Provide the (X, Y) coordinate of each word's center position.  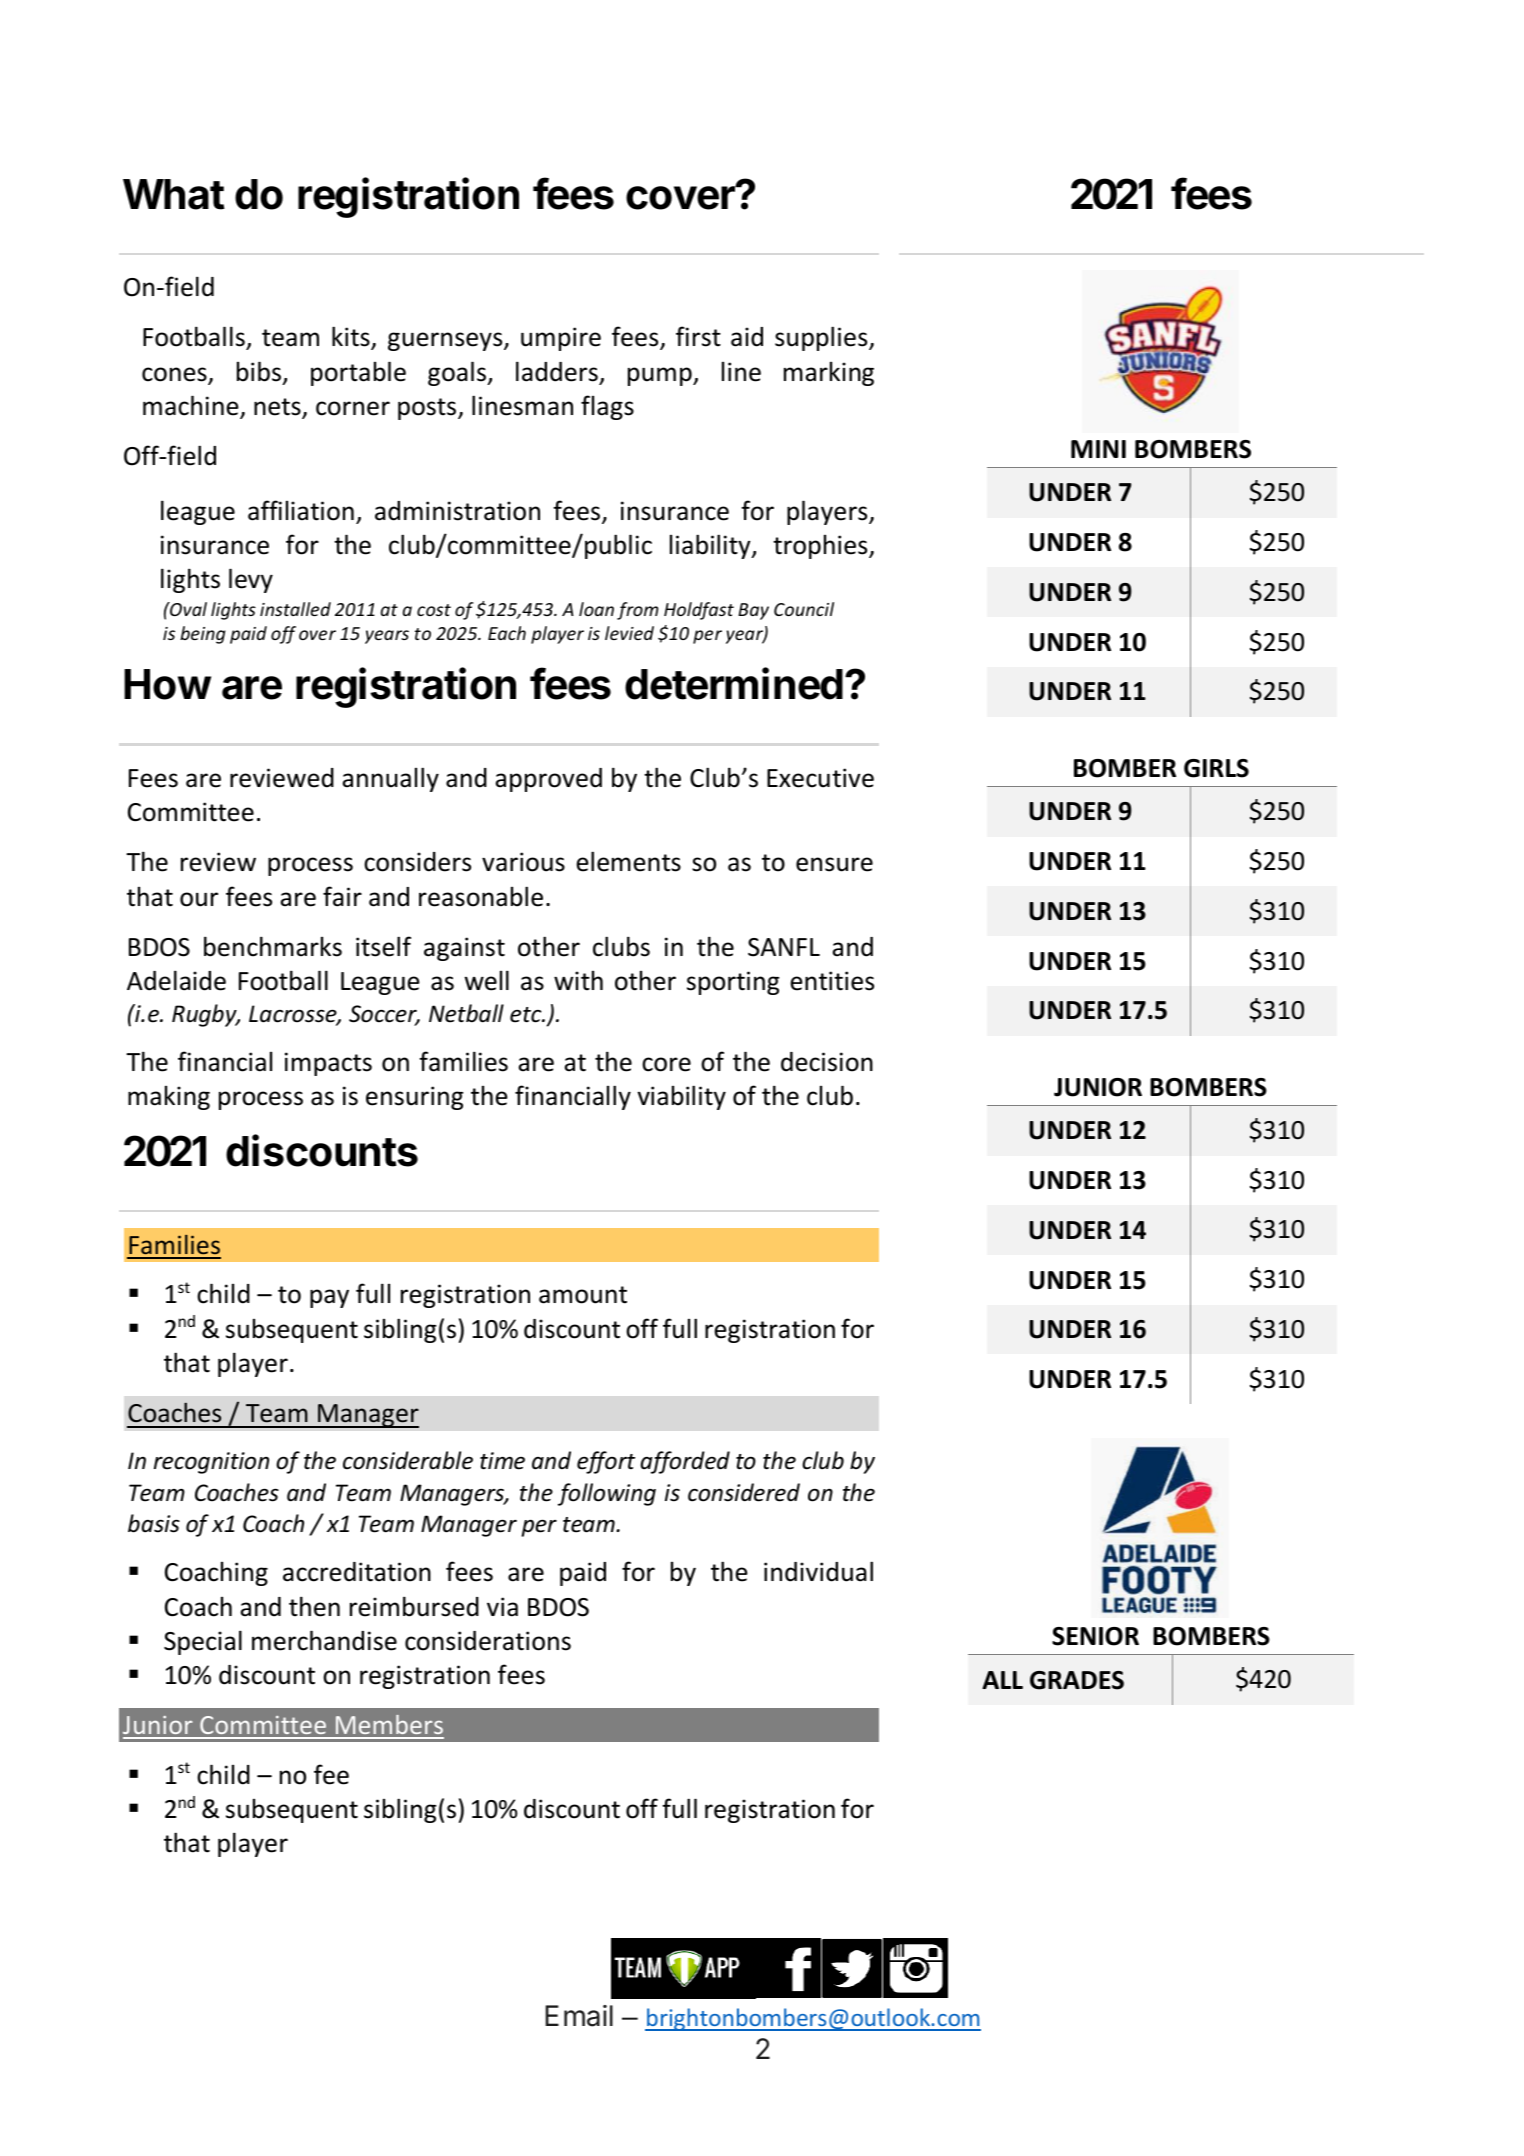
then (314, 1606)
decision (827, 1062)
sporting (733, 983)
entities (832, 981)
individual (818, 1571)
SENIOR (1095, 1636)
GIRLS (1216, 768)
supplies (822, 338)
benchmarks (273, 946)
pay (329, 1298)
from (637, 611)
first (698, 336)
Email (579, 2016)
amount (583, 1295)
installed (295, 609)
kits (352, 337)
